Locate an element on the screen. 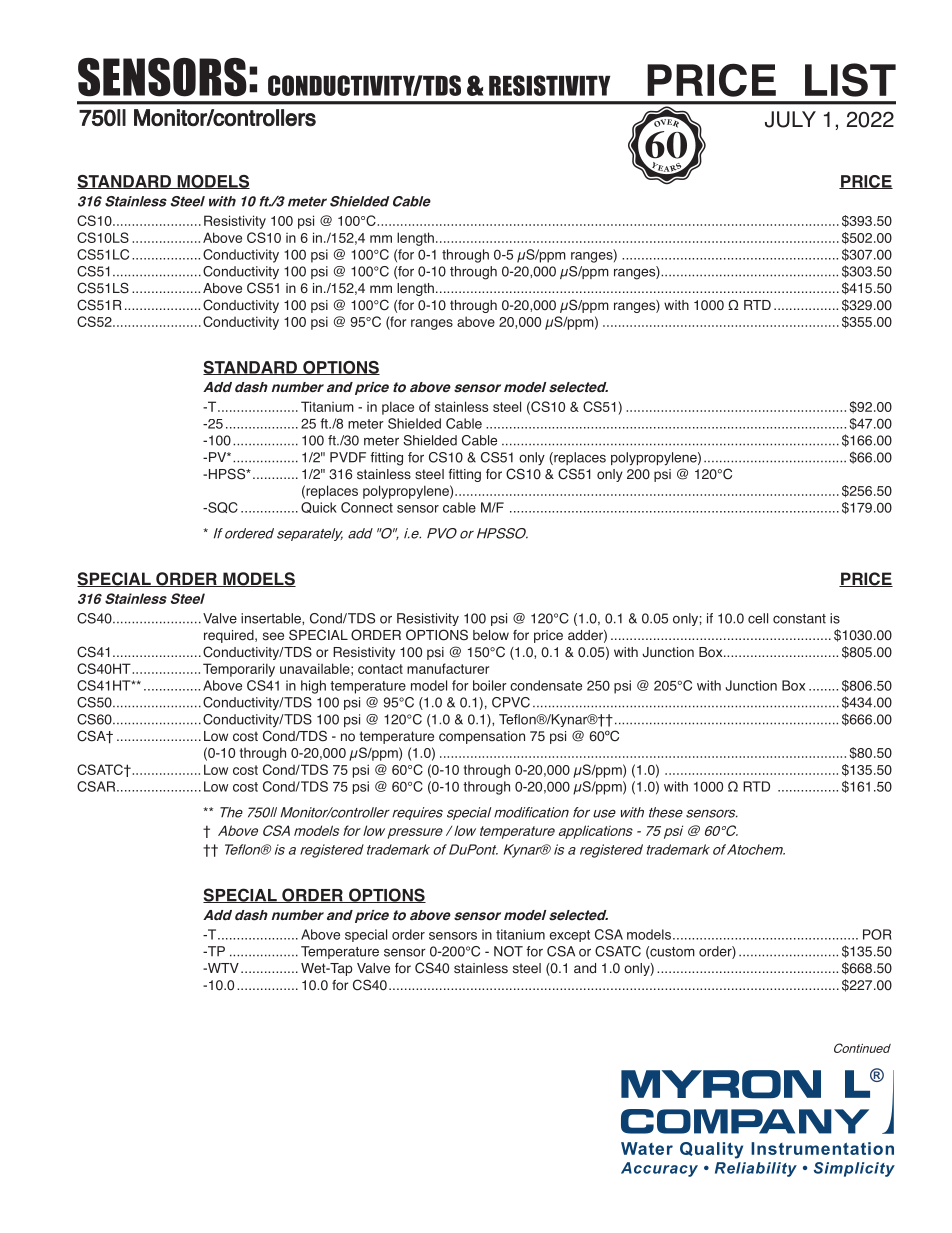 The height and width of the screenshot is (1233, 952). contact is located at coordinates (380, 669).
